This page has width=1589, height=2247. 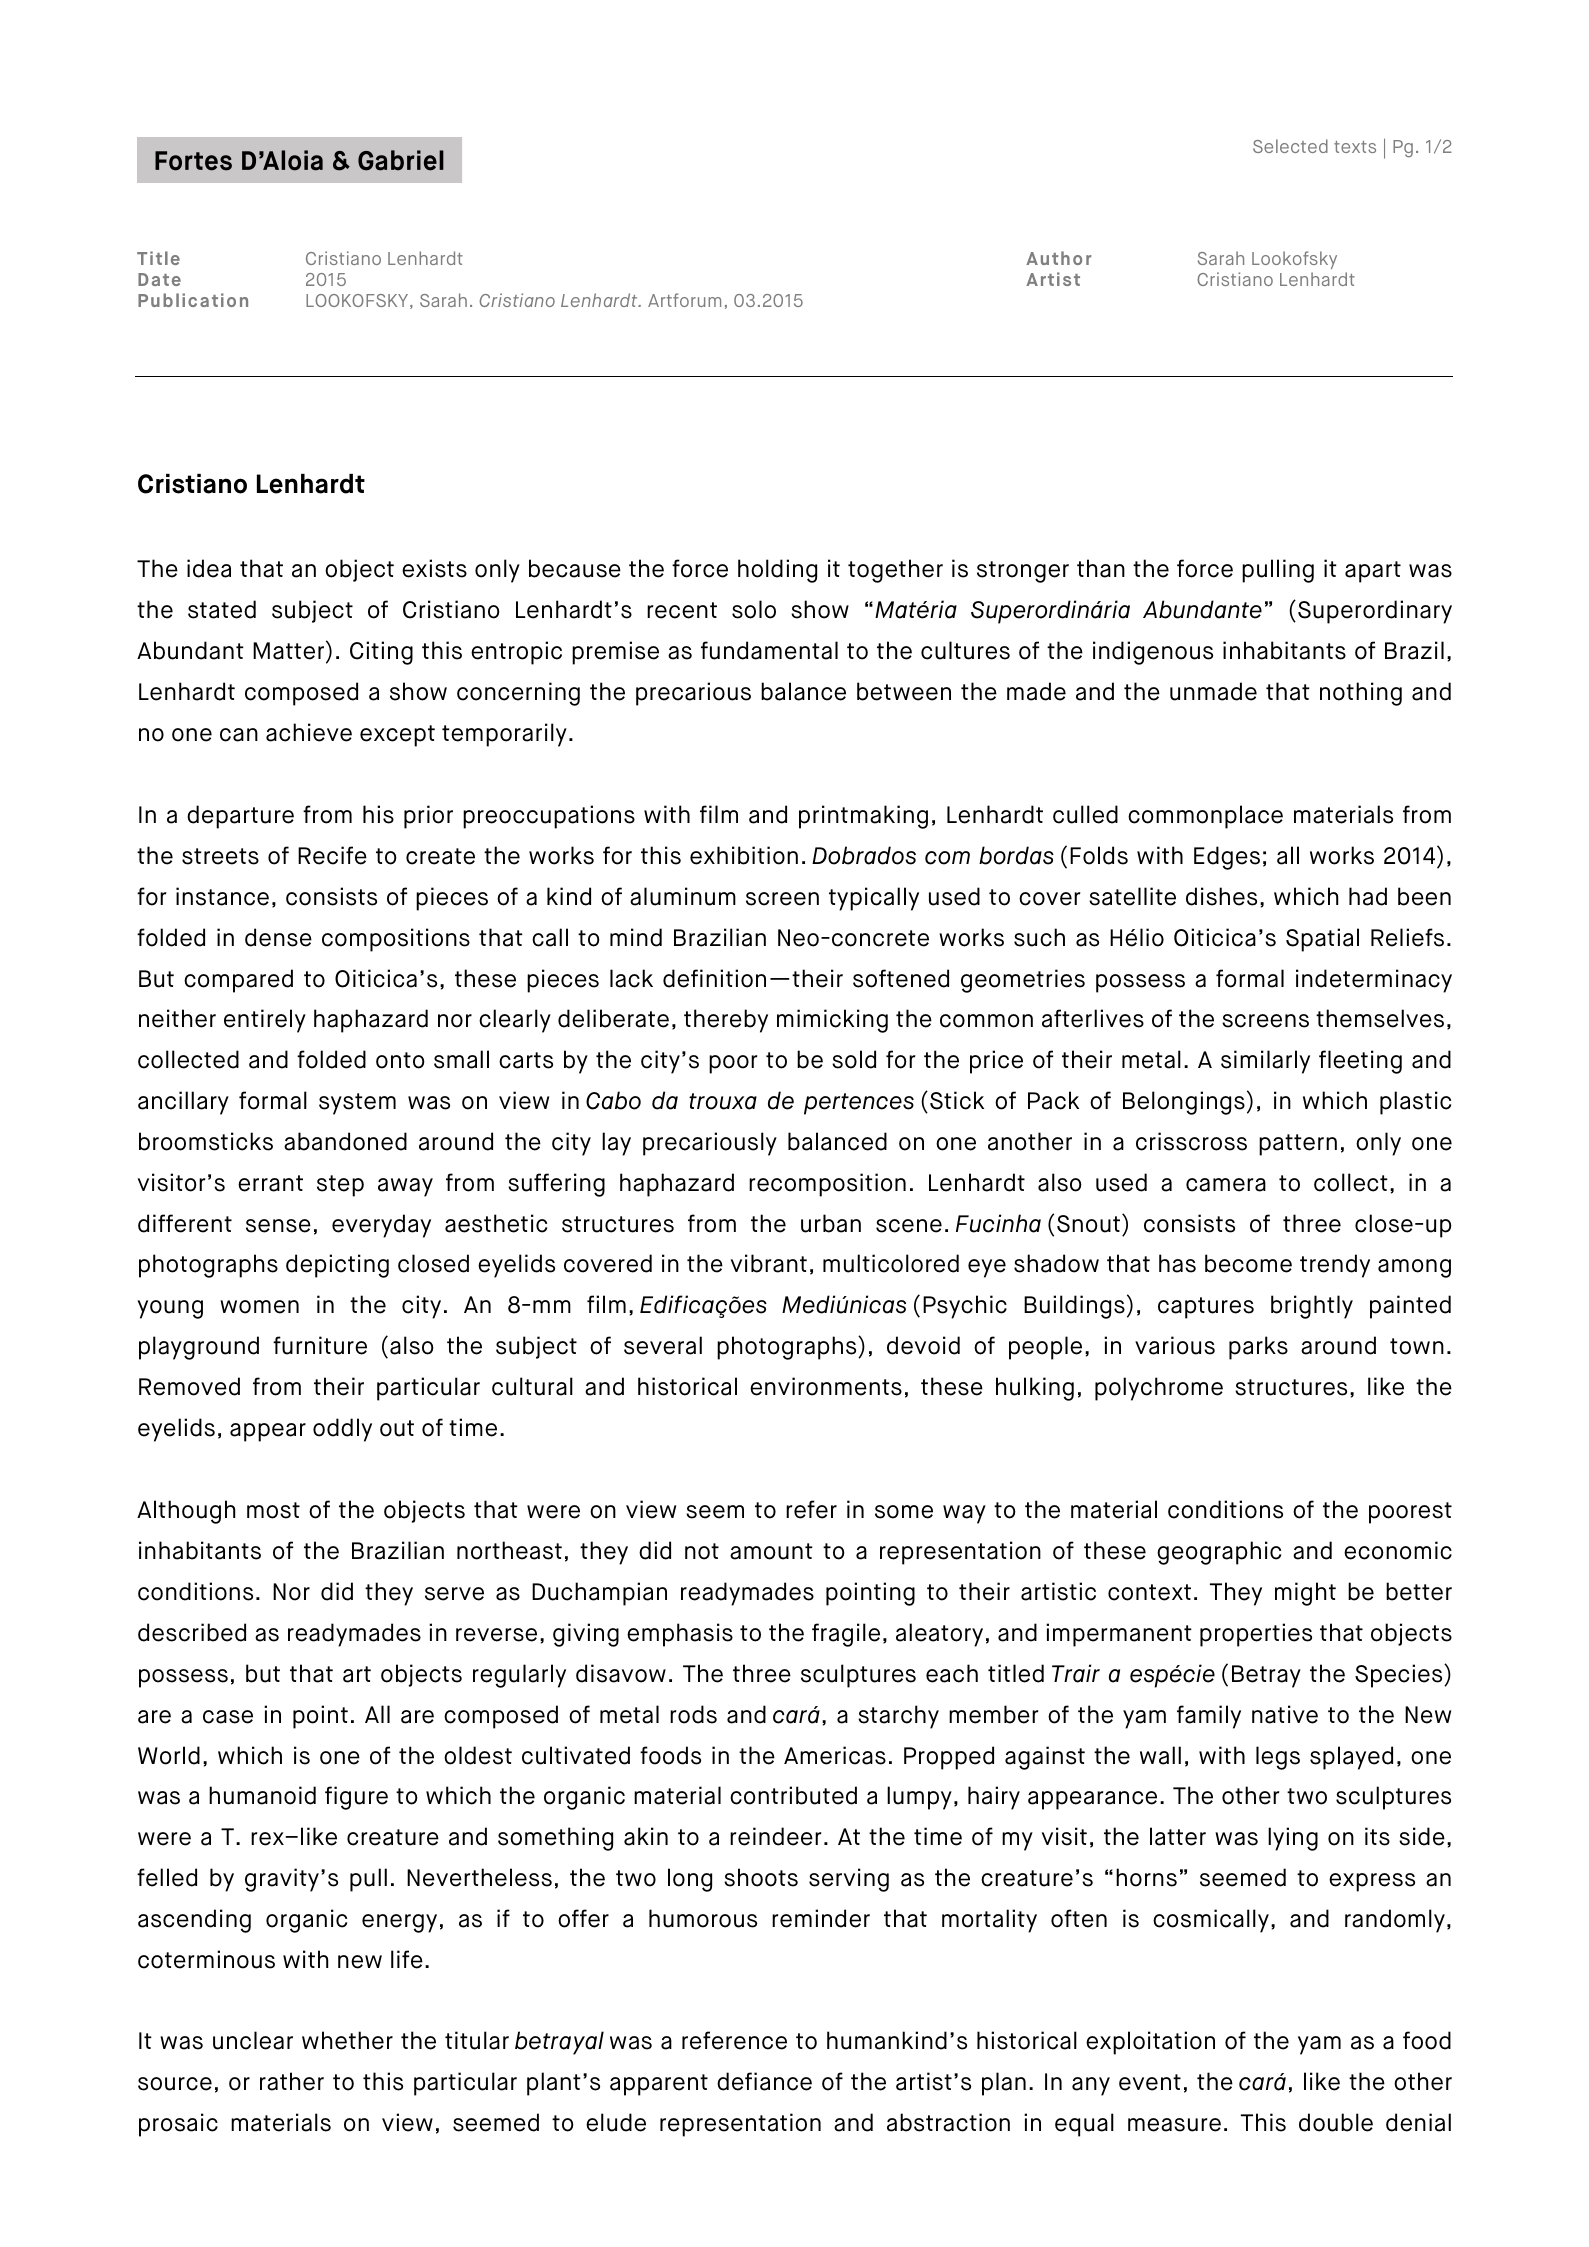 I want to click on rather, so click(x=292, y=2081).
